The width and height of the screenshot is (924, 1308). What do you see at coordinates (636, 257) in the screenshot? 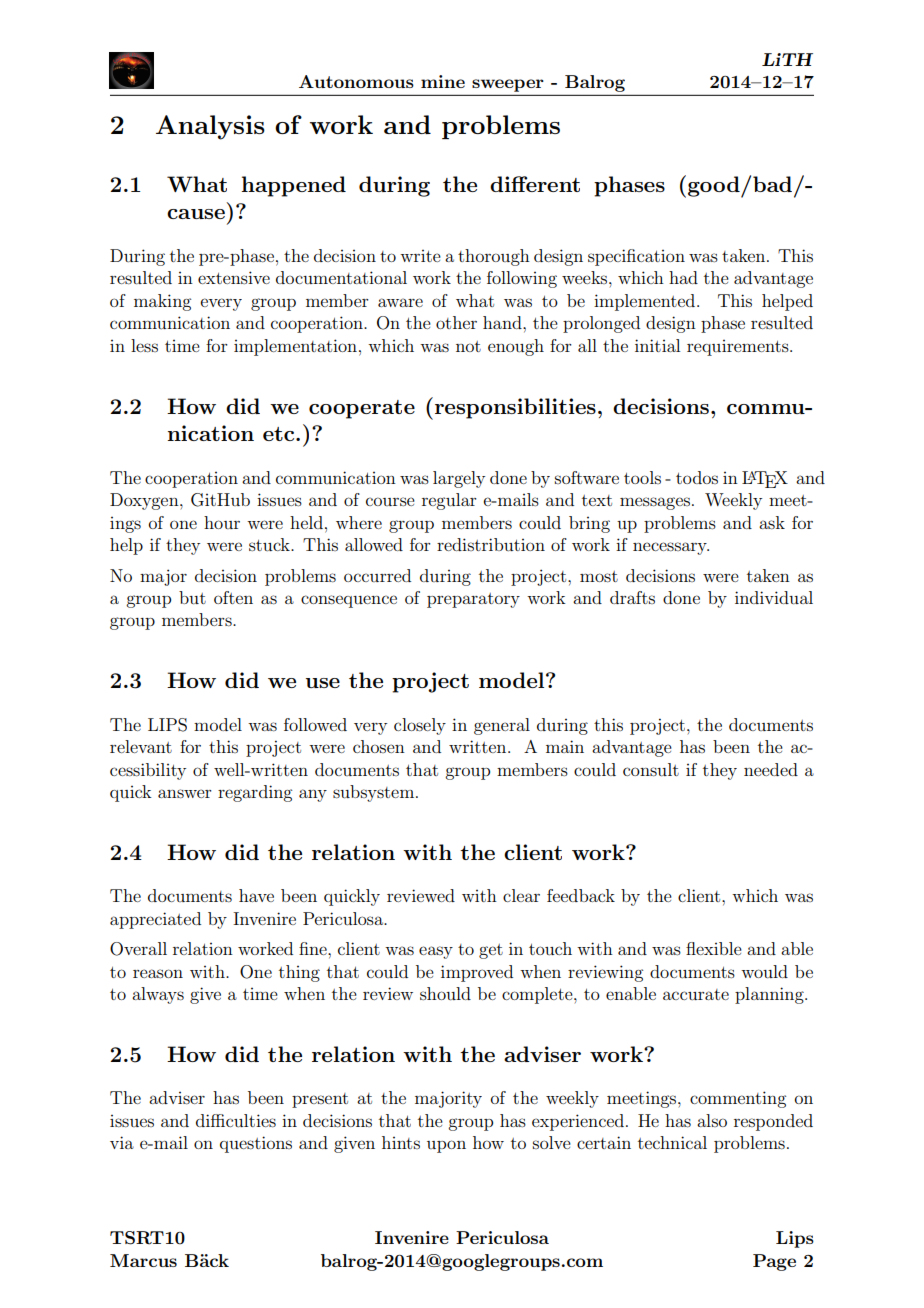
I see `specification` at bounding box center [636, 257].
